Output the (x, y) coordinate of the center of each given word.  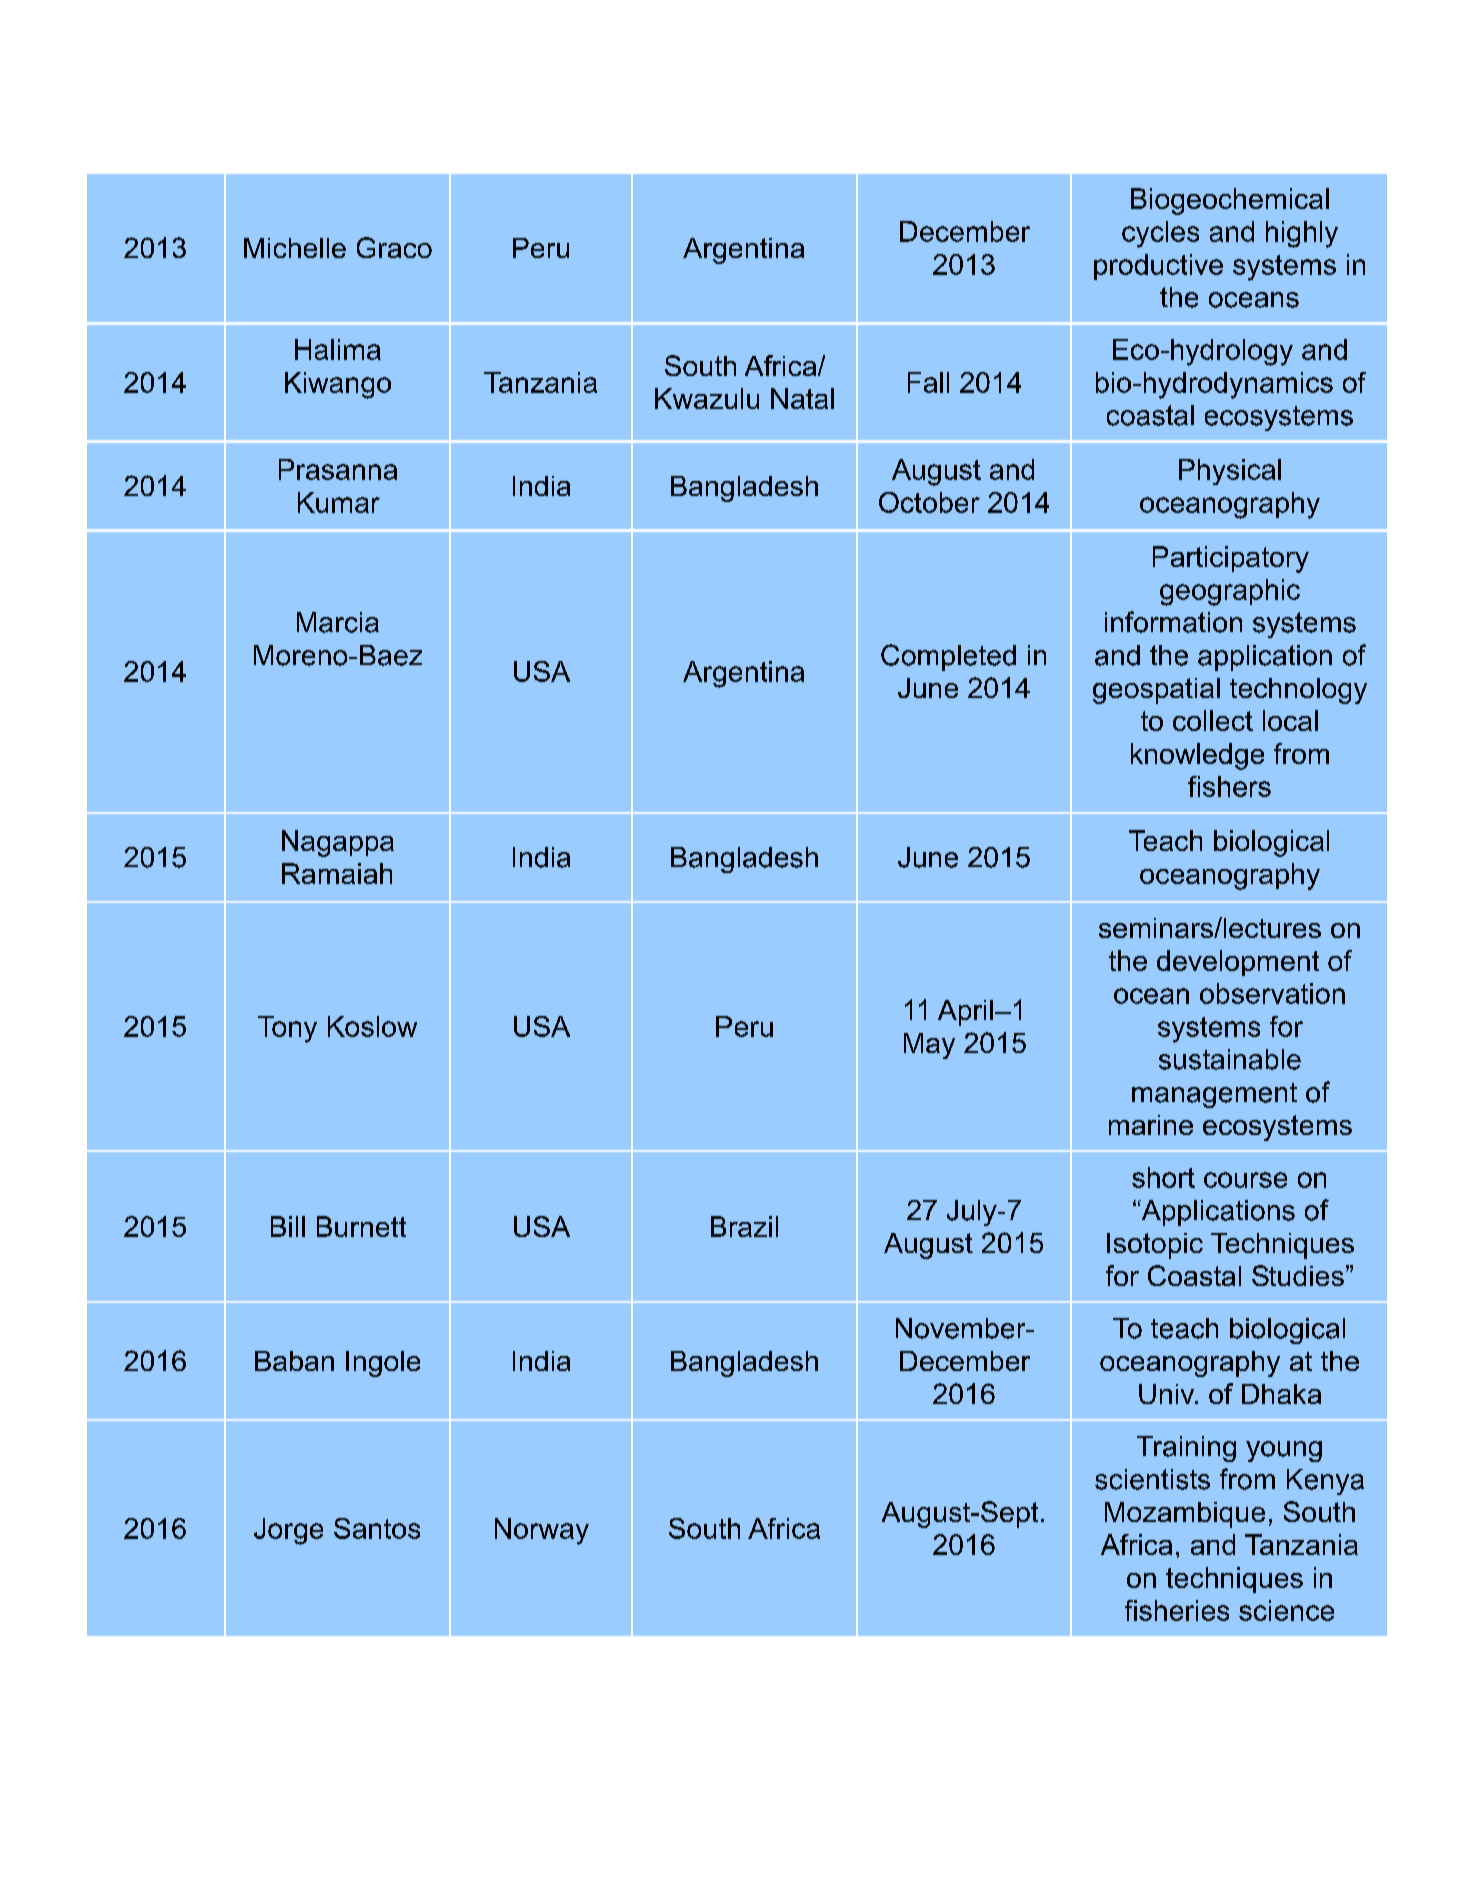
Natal (802, 398)
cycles (1160, 234)
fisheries (1177, 1610)
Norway (542, 1531)
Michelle (295, 248)
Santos (377, 1528)
